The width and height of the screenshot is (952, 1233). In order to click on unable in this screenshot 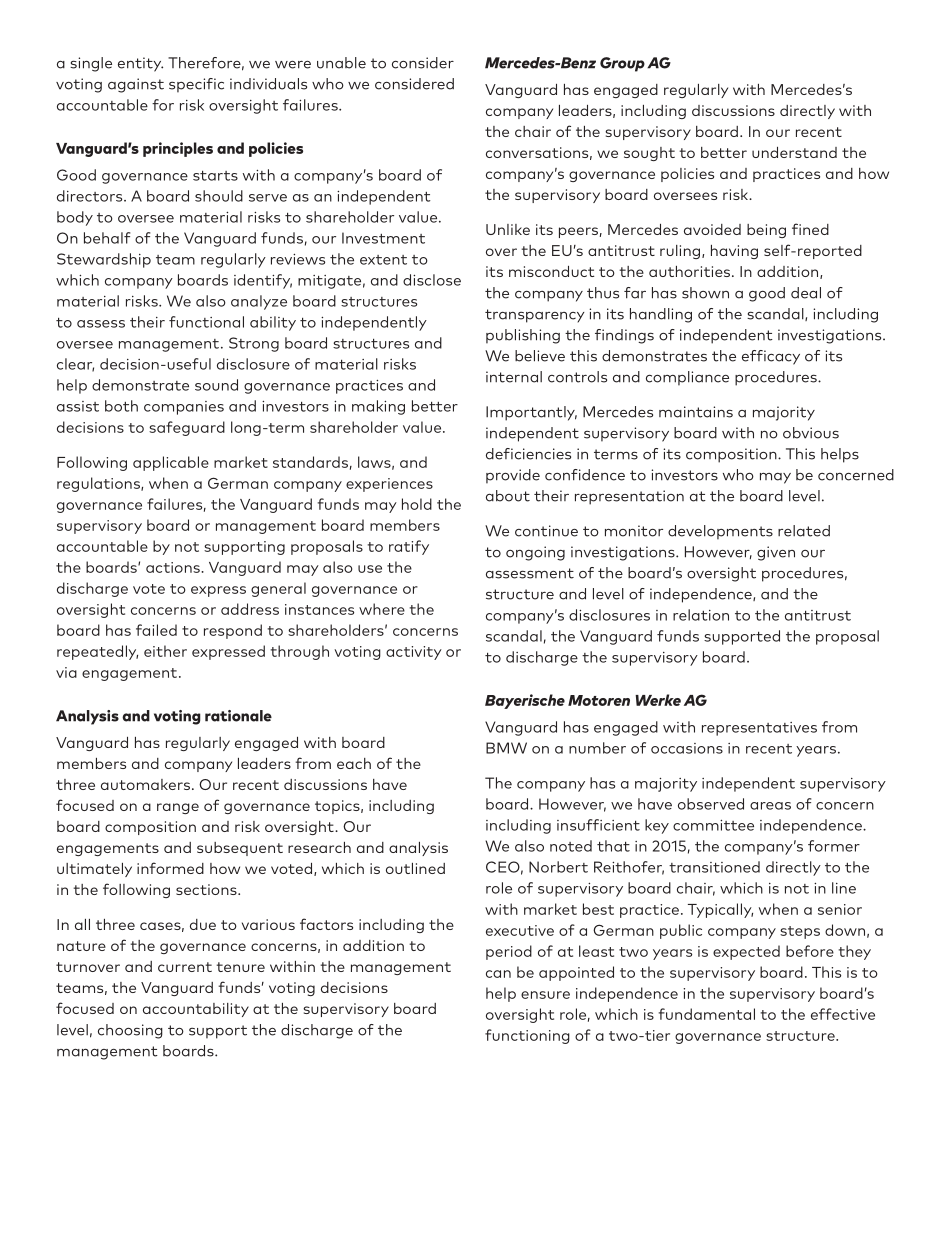, I will do `click(341, 63)`.
